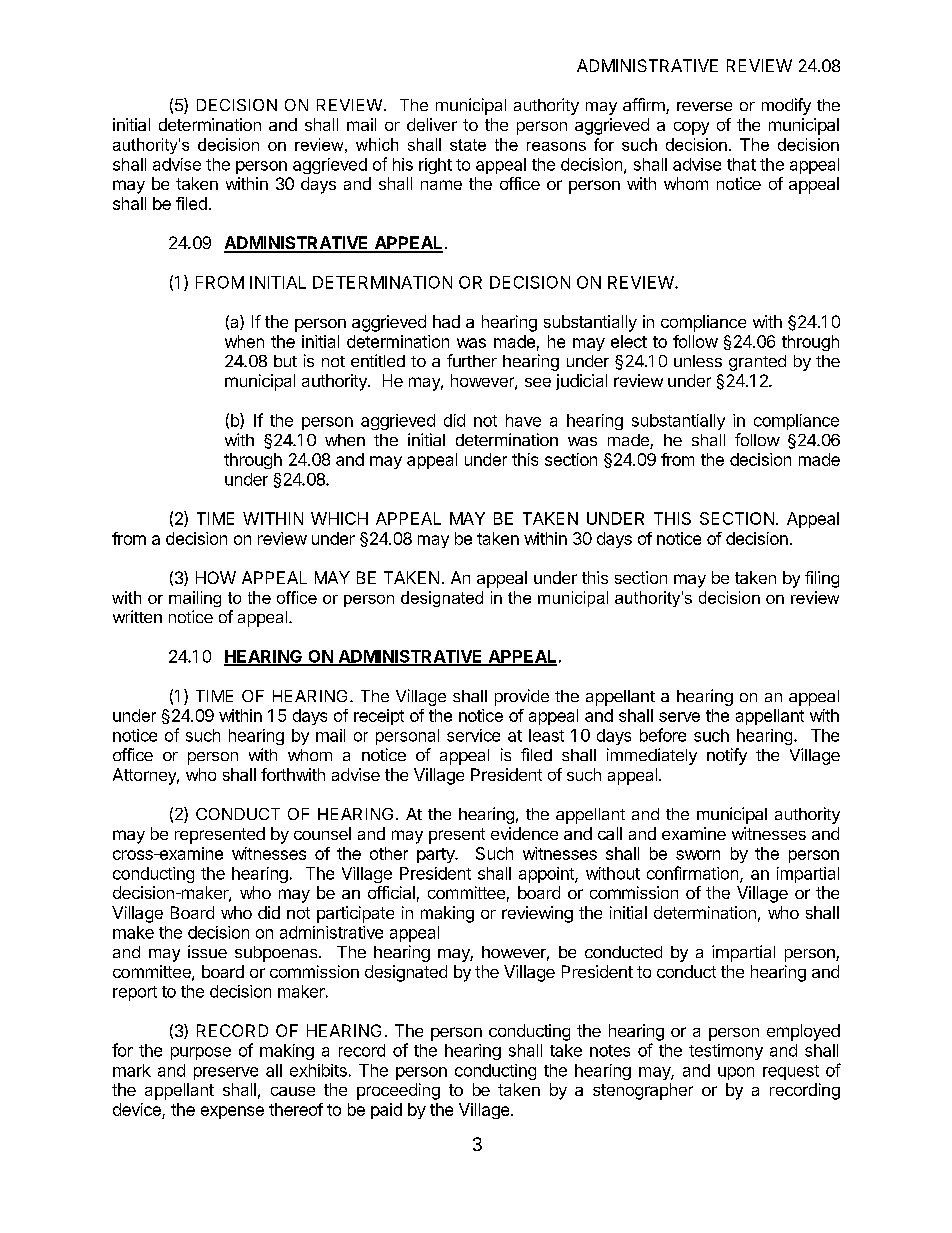  What do you see at coordinates (523, 420) in the screenshot?
I see `have` at bounding box center [523, 420].
